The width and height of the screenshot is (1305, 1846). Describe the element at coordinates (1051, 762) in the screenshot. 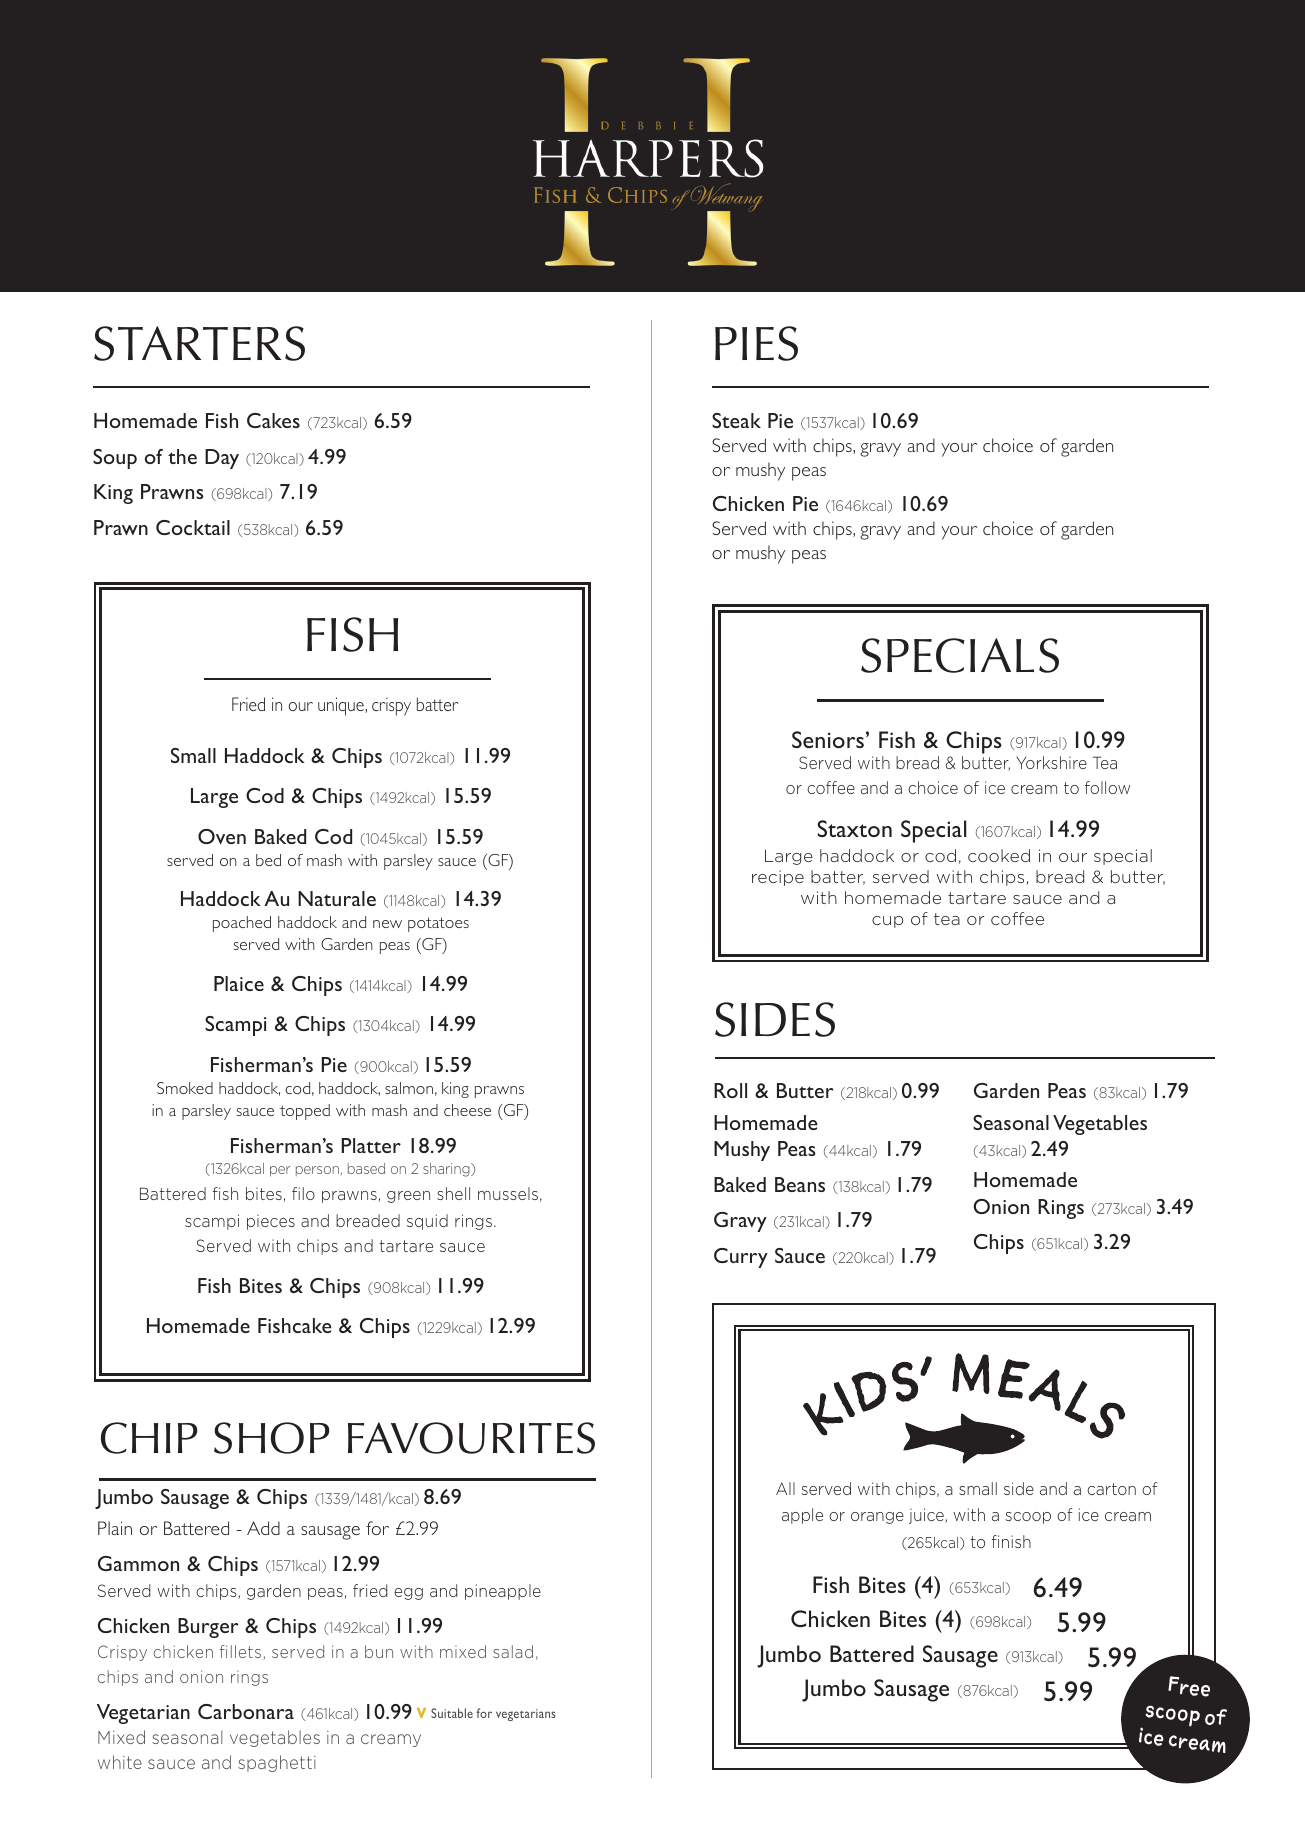

I see `Yorkshire` at that location.
